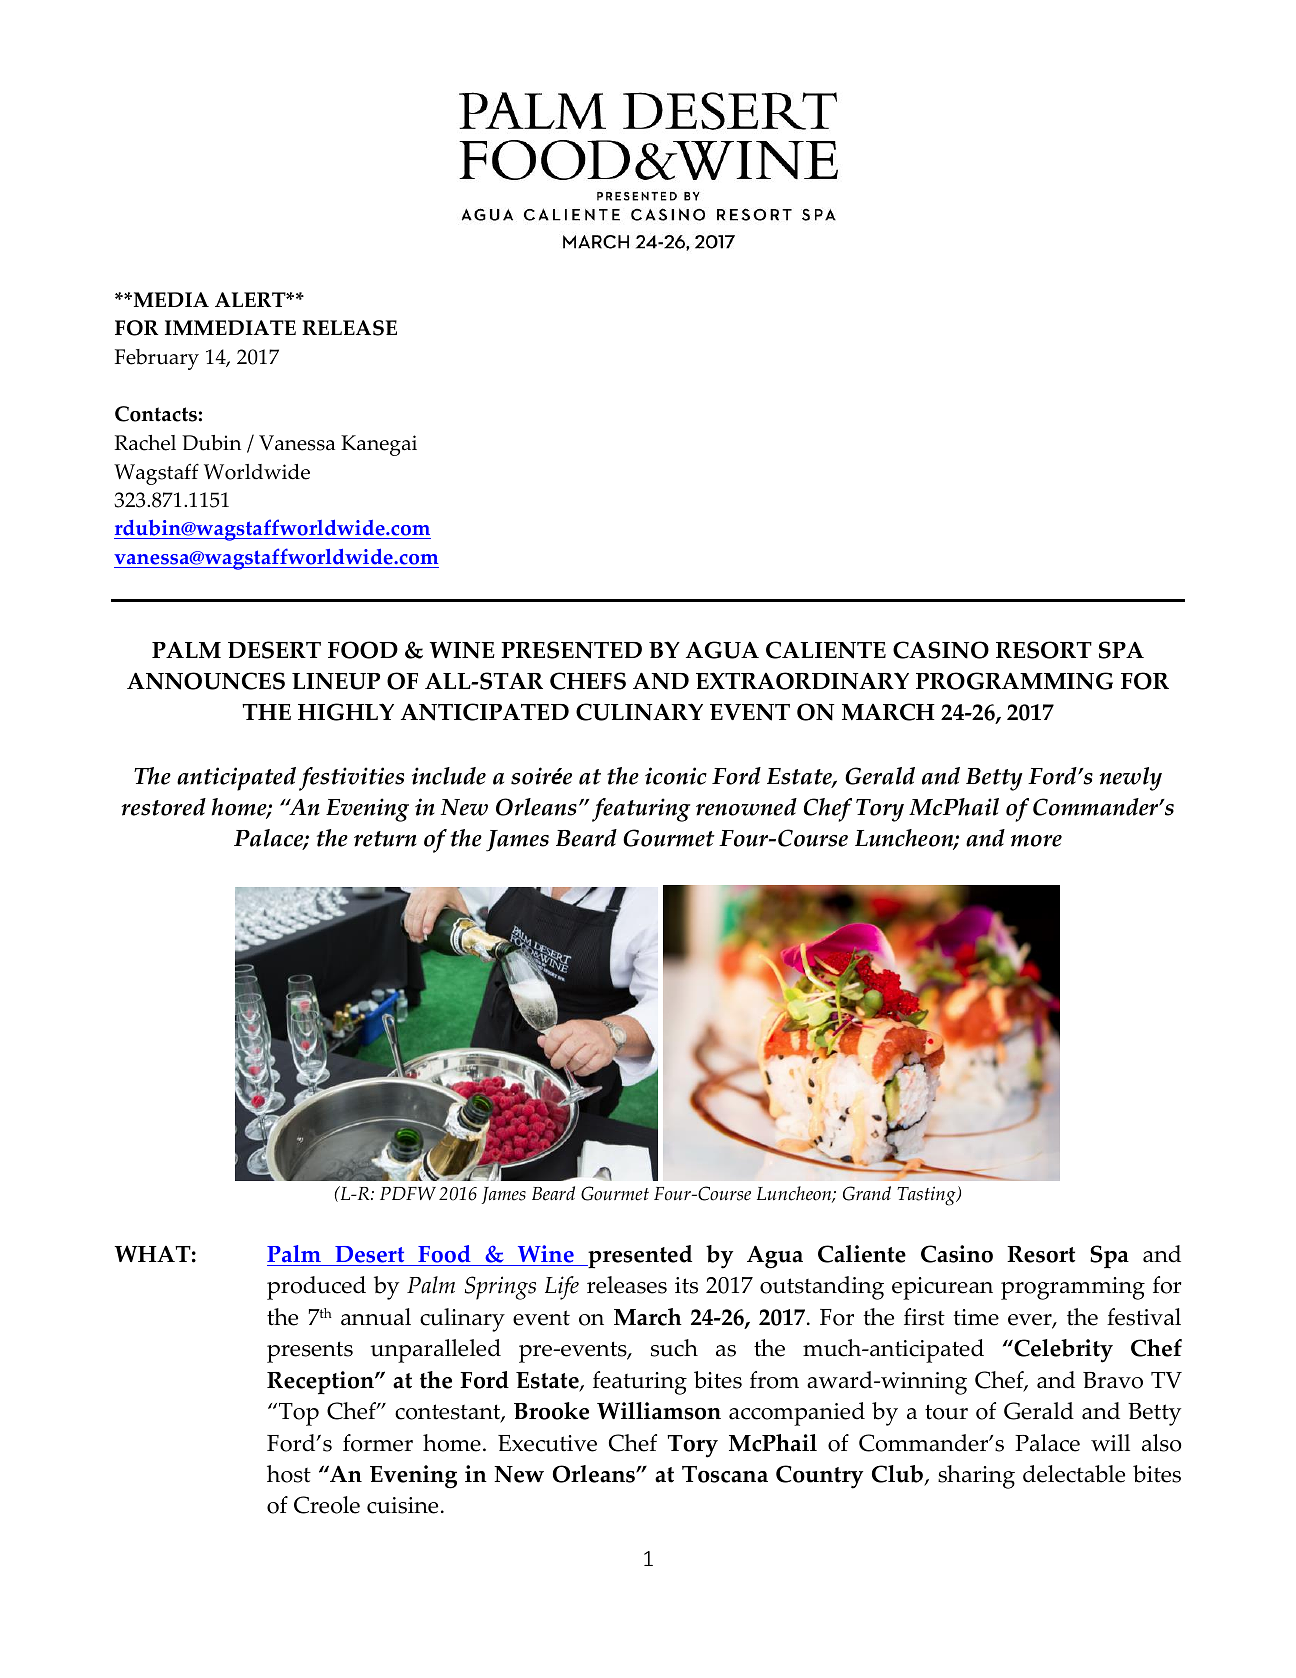 The height and width of the image is (1678, 1296). I want to click on Rachel, so click(145, 443).
